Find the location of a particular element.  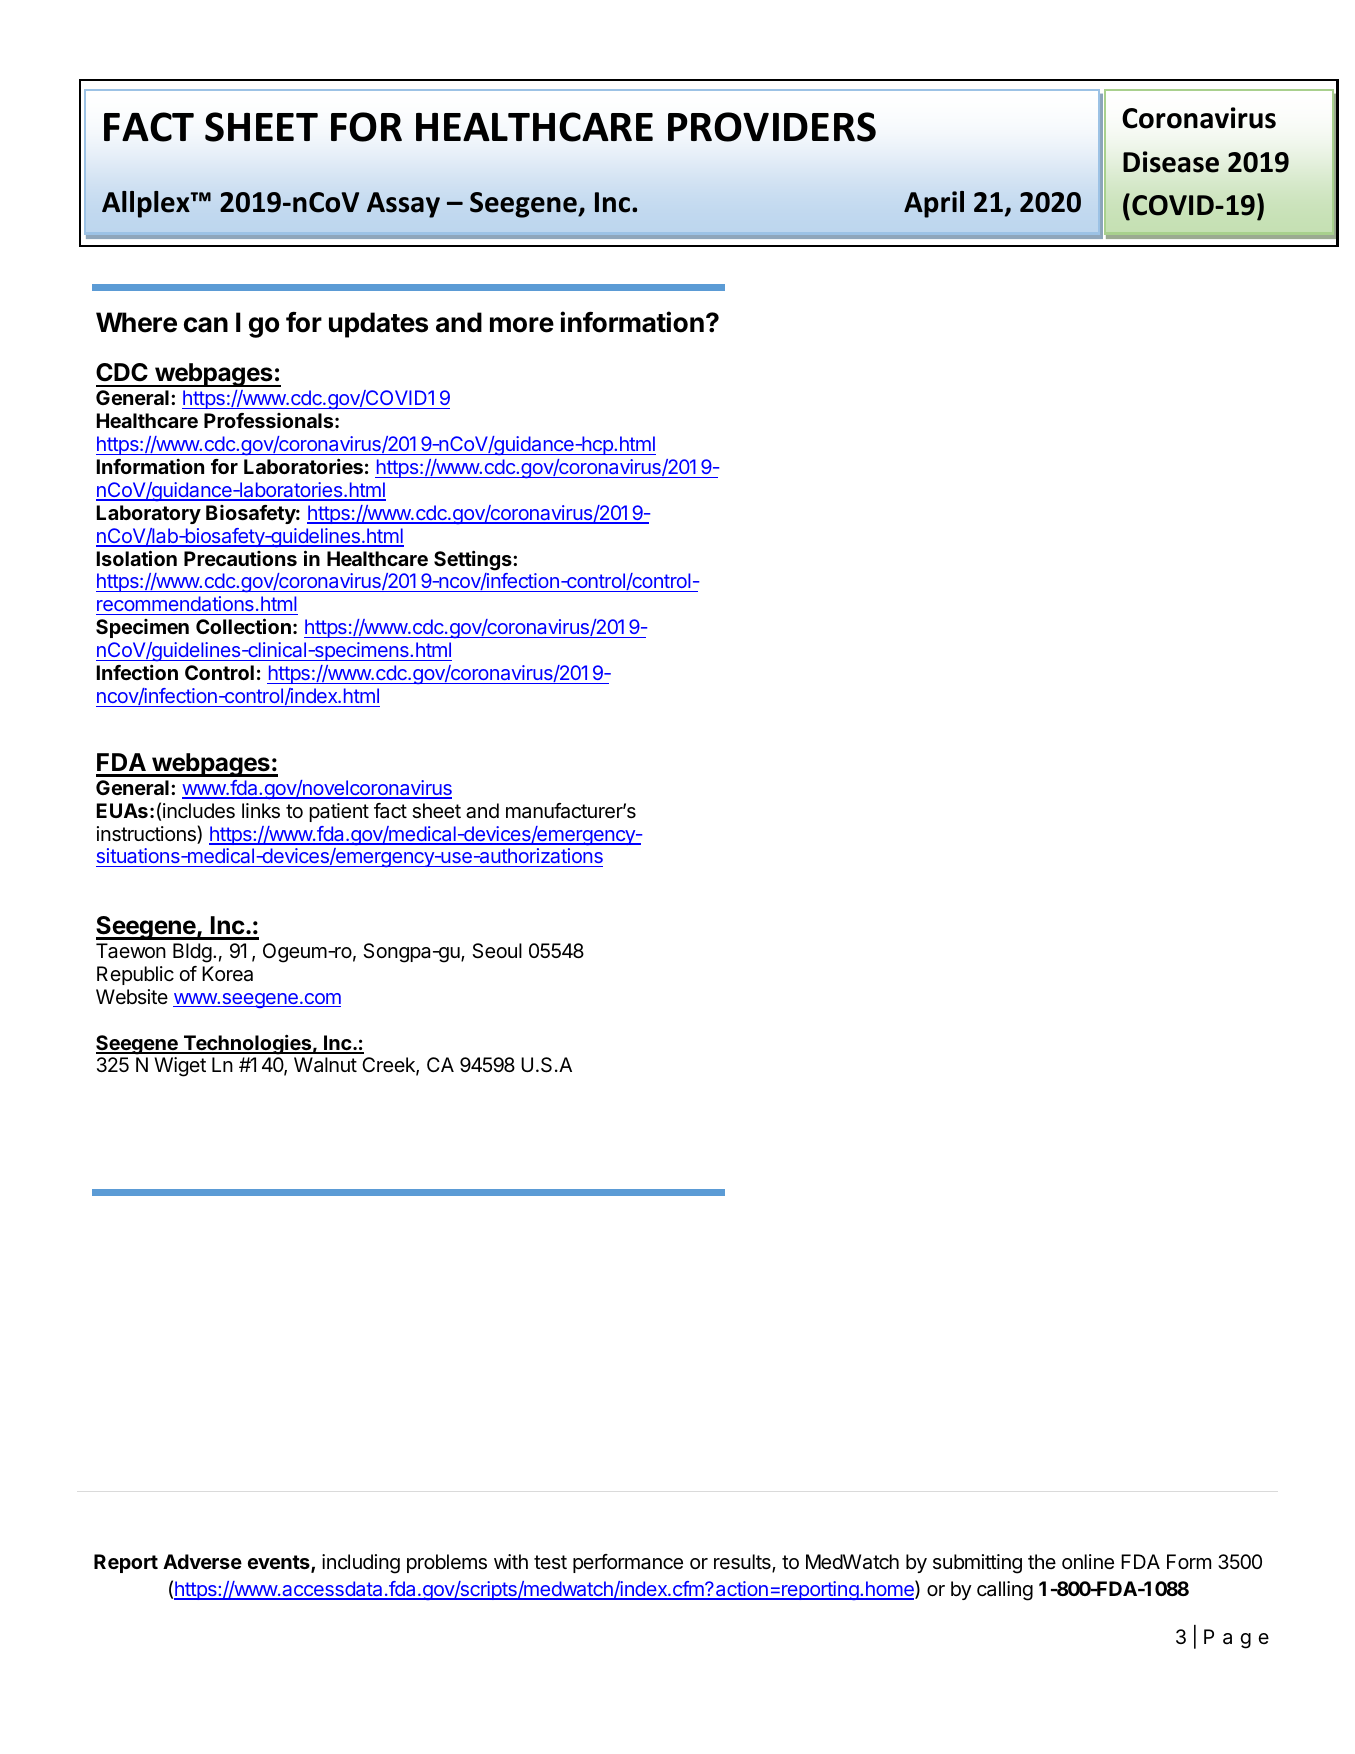

April is located at coordinates (934, 204).
